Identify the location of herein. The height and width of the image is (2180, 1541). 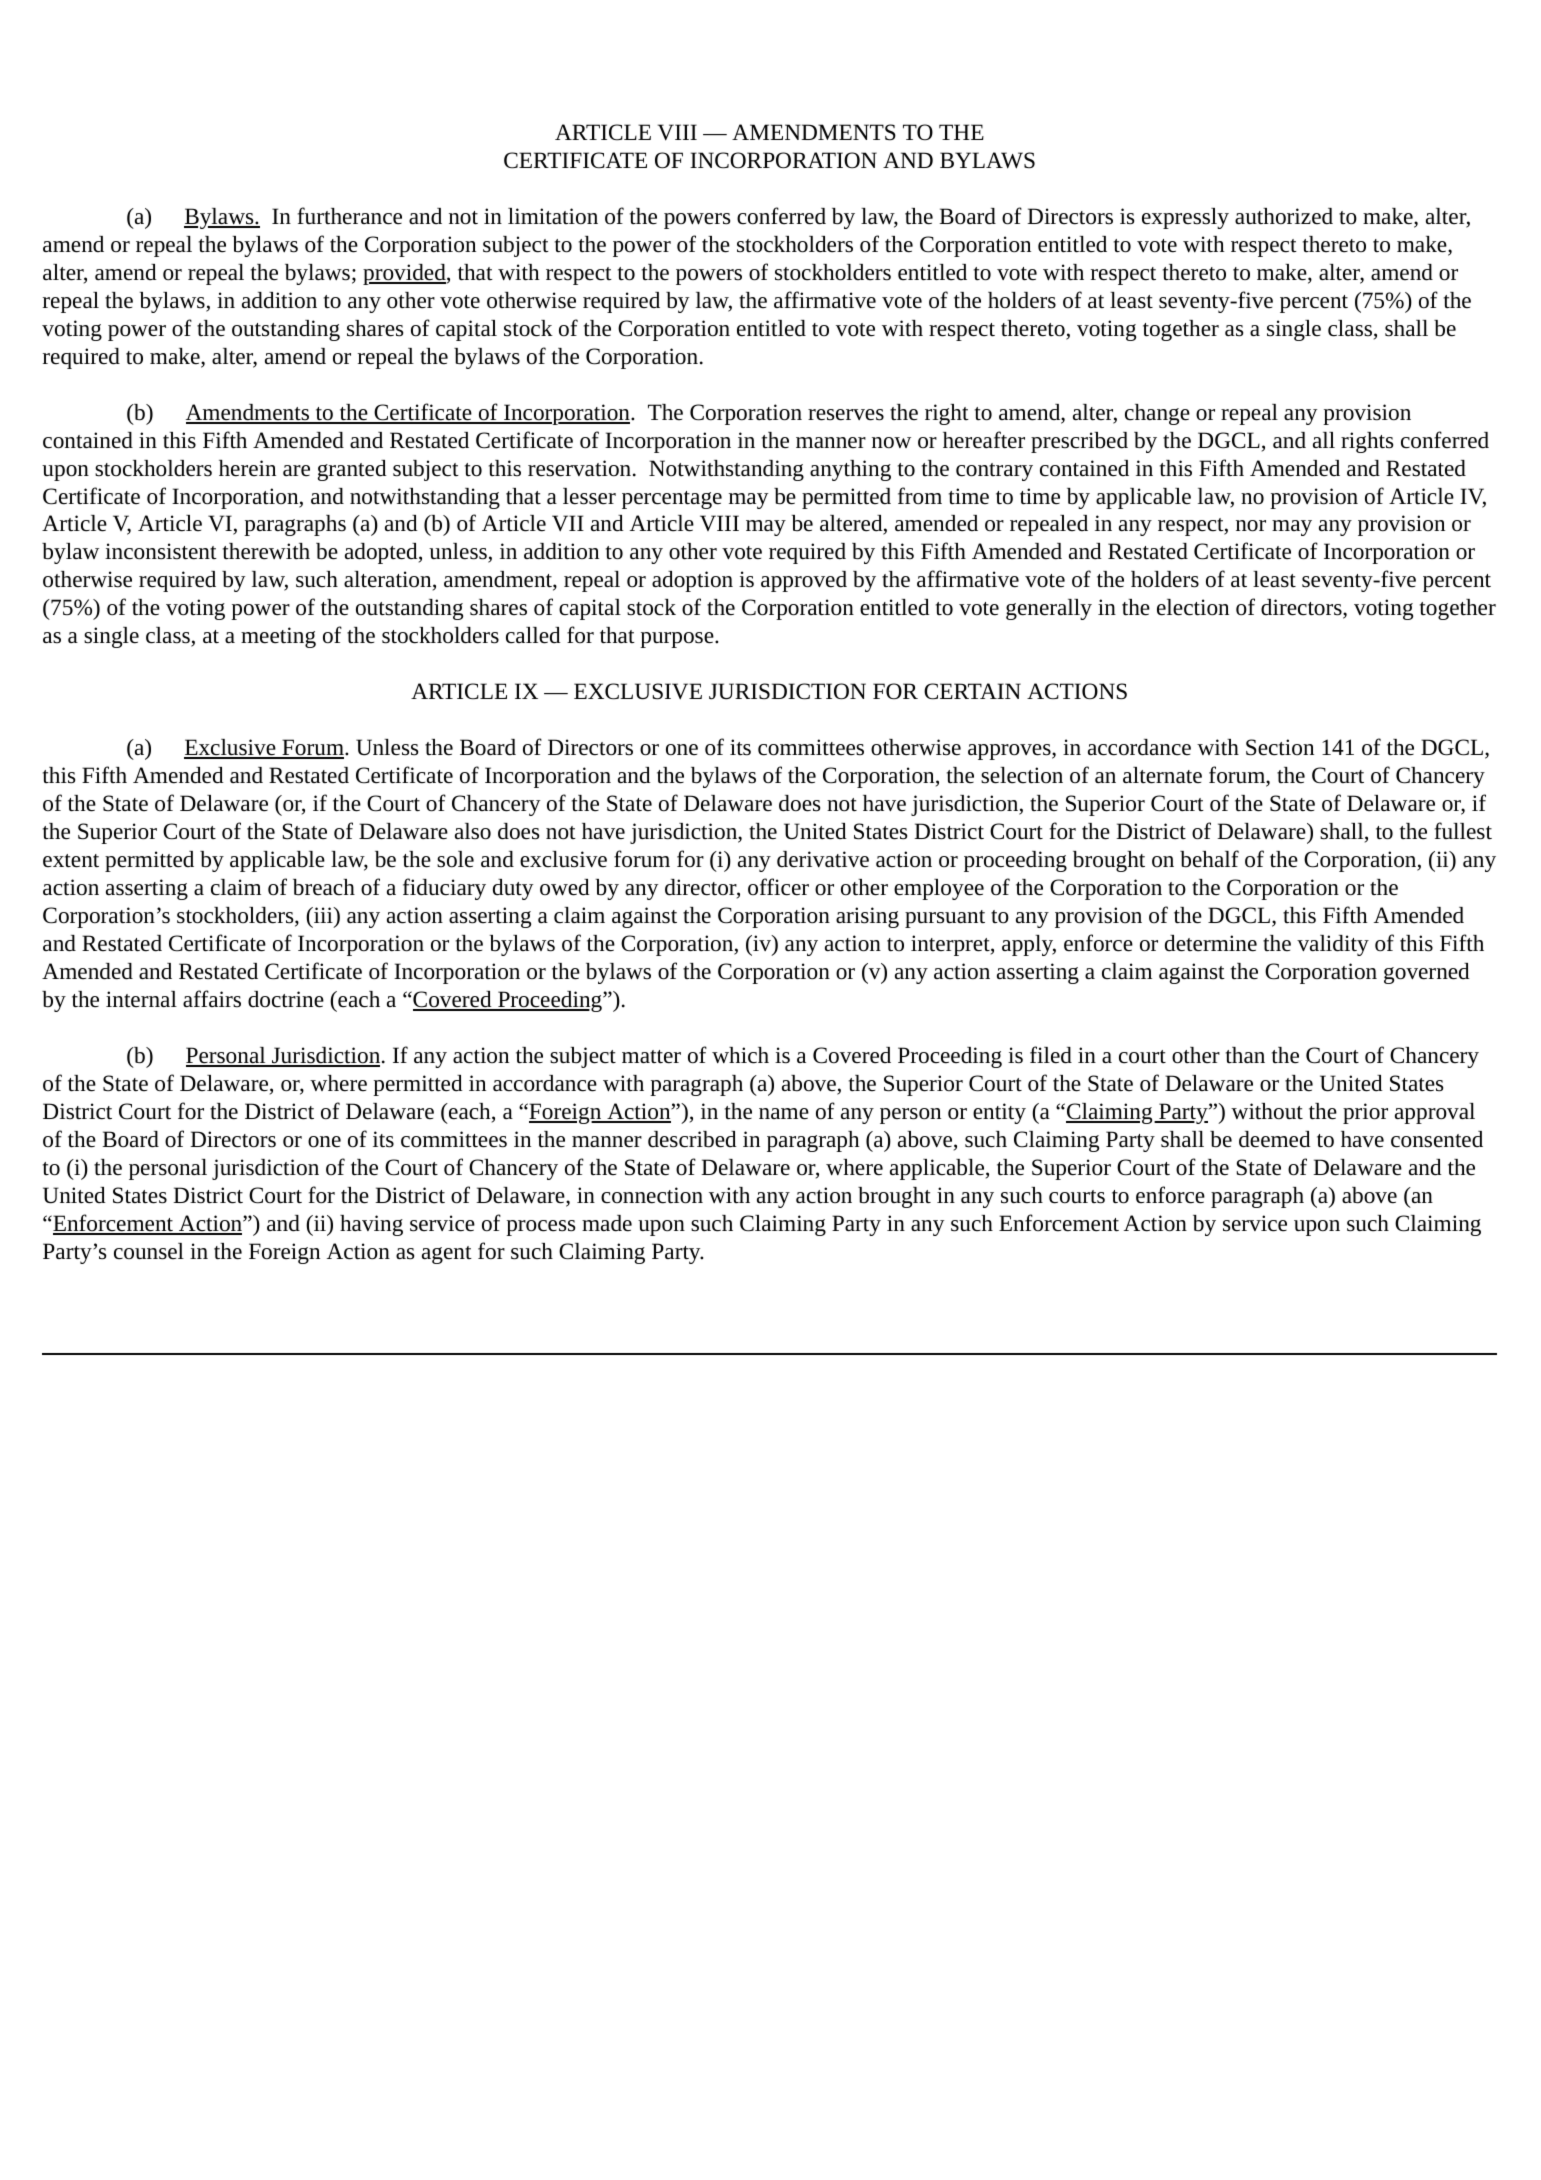
(247, 468).
